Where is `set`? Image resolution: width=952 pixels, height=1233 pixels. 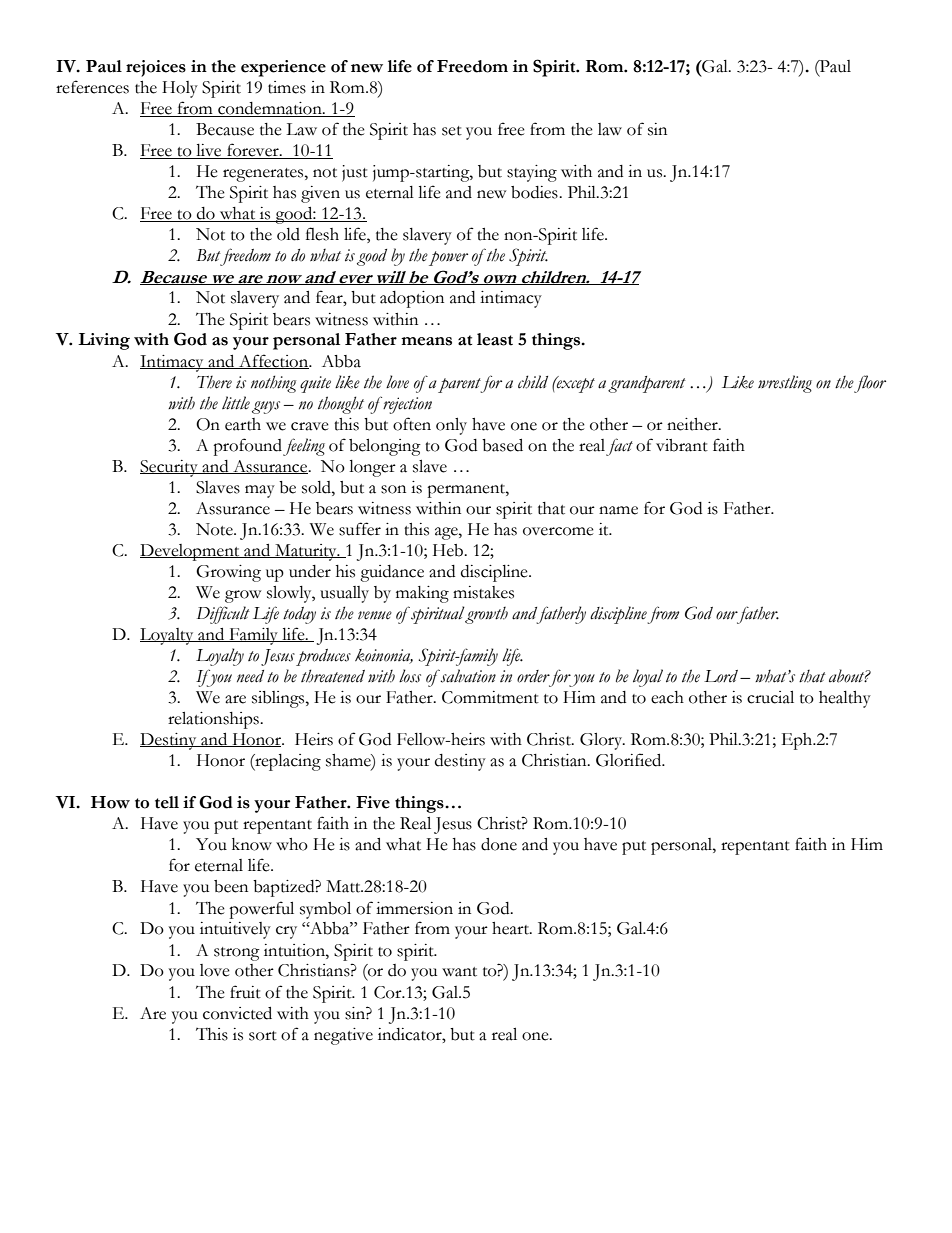
set is located at coordinates (452, 131).
